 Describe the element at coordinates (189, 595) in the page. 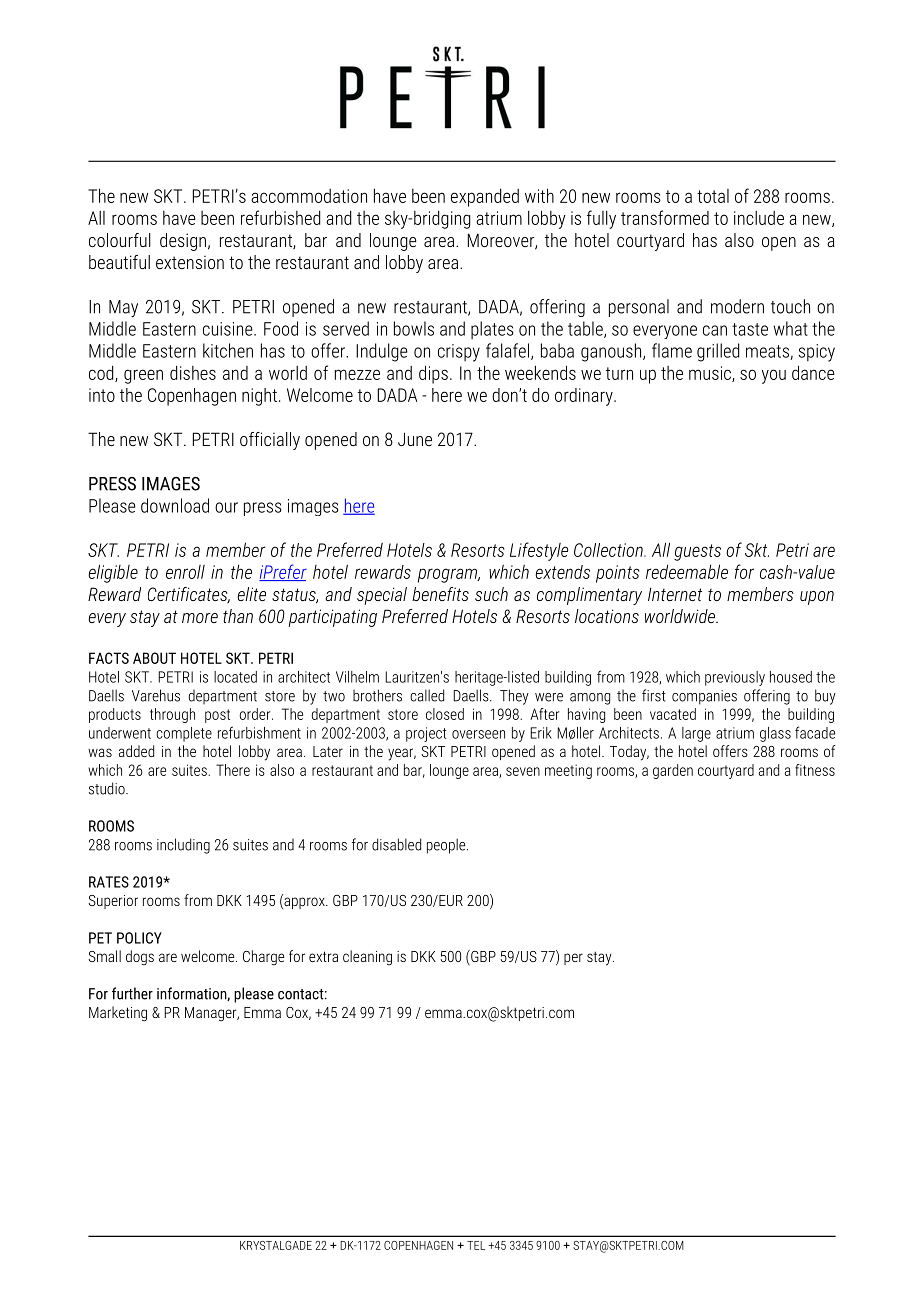

I see `Certificates` at that location.
